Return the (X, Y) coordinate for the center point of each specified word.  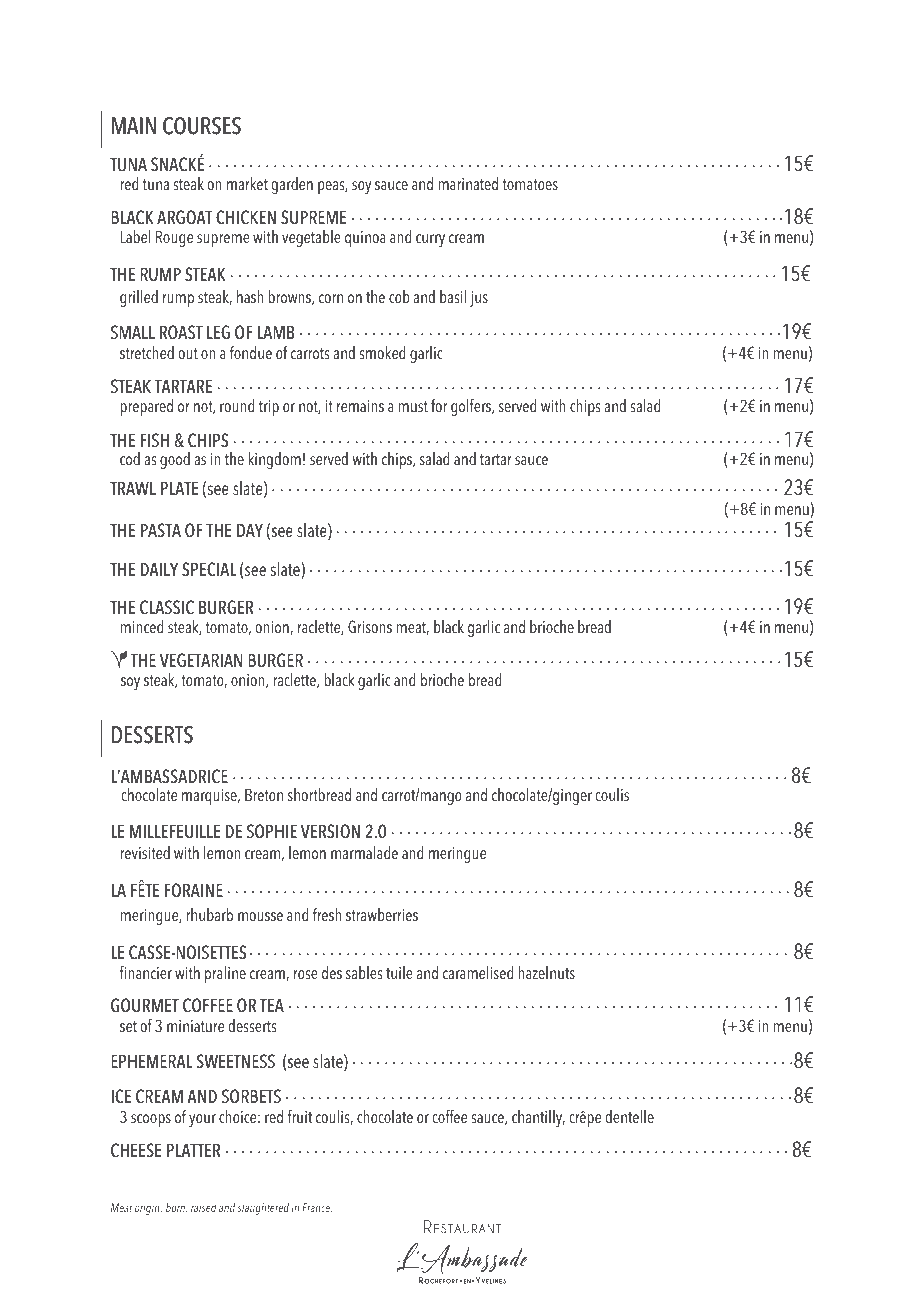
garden (292, 185)
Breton (264, 795)
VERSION (330, 831)
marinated (468, 184)
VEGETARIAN (201, 660)
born (176, 1208)
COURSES (202, 126)
